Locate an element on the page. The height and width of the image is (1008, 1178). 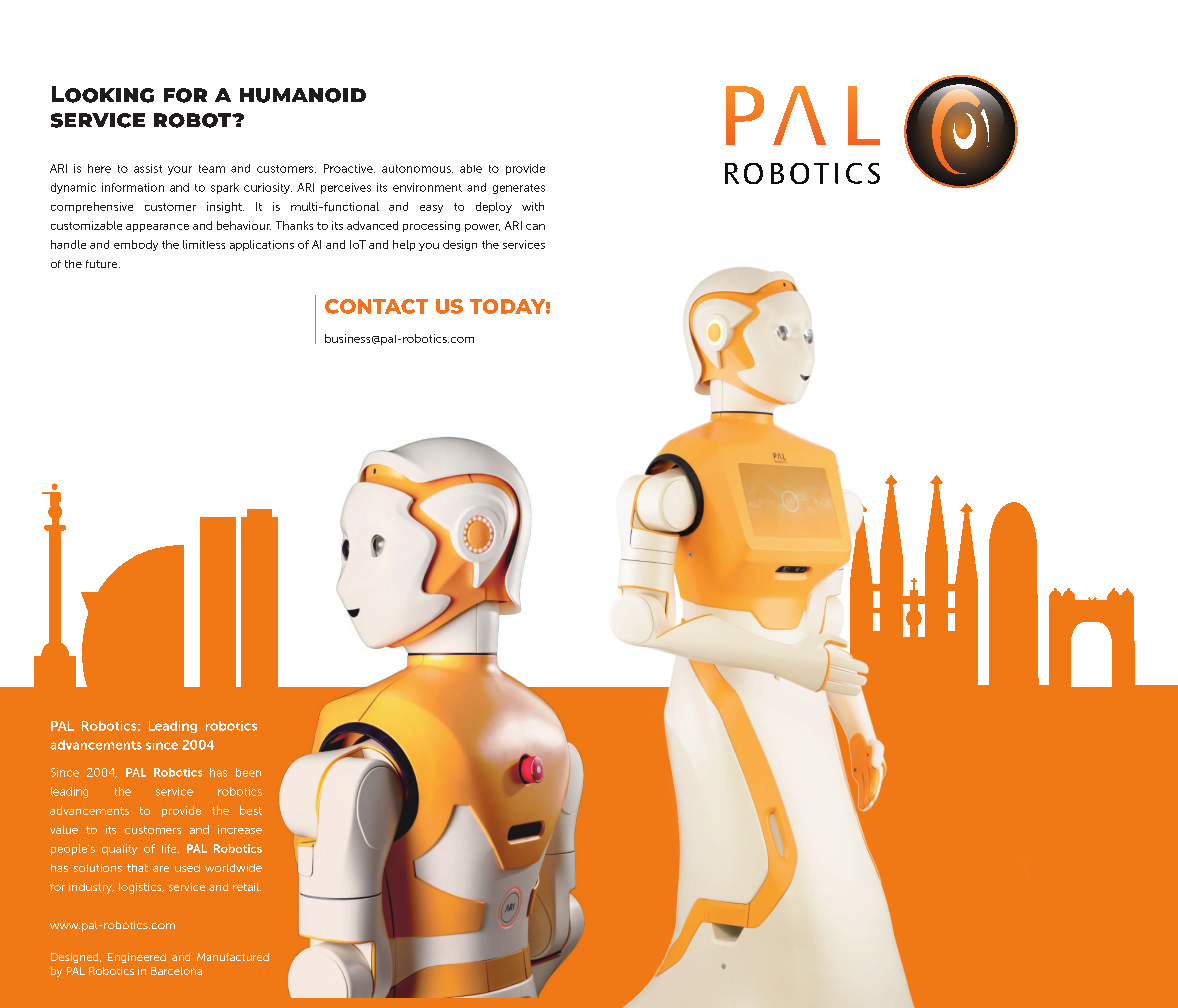
help is located at coordinates (404, 245).
